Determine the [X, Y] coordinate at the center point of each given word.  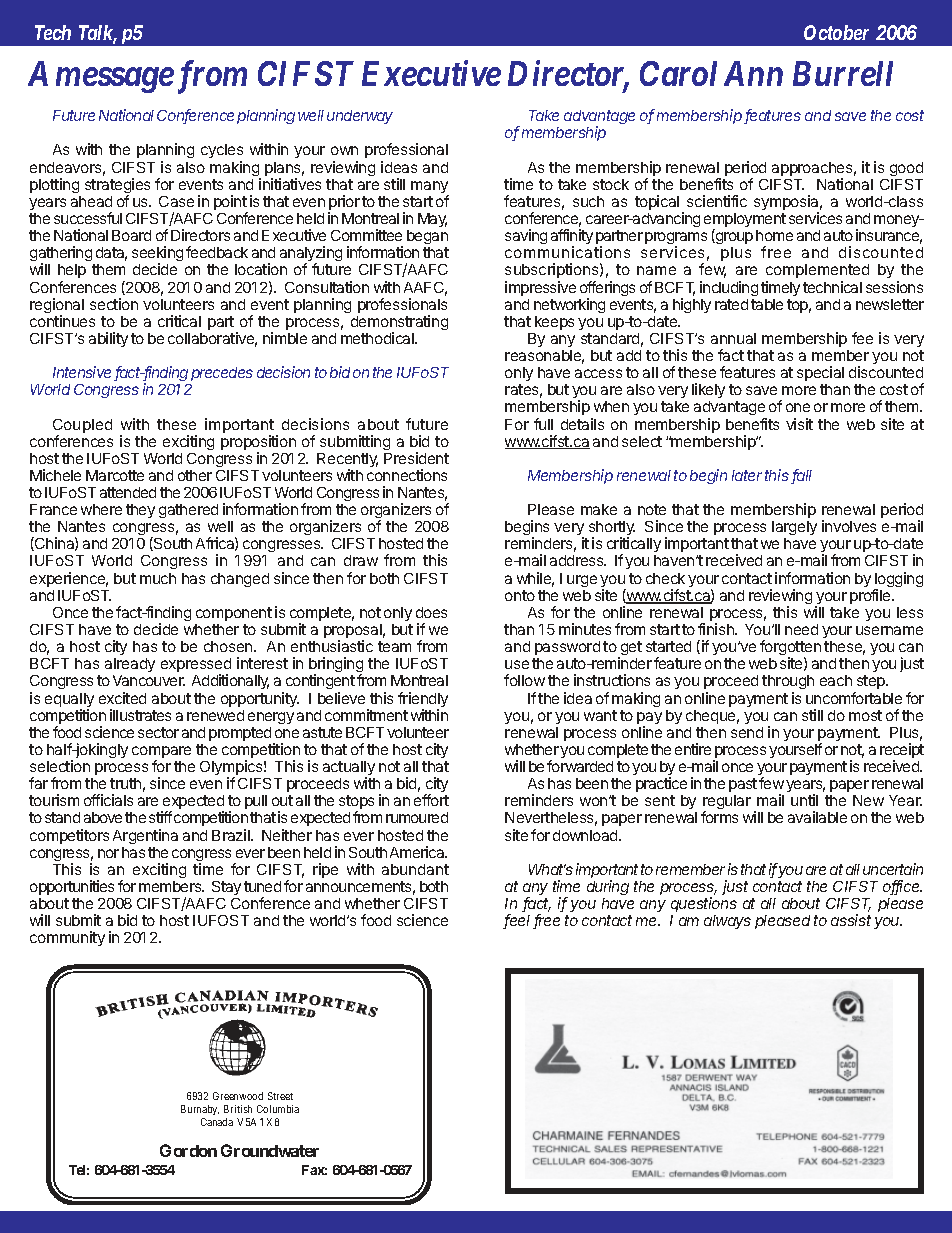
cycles [222, 153]
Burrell [843, 73]
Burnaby [200, 1110]
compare [161, 753]
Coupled [82, 427]
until [804, 800]
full [543, 424]
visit [799, 424]
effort [431, 800]
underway [360, 117]
